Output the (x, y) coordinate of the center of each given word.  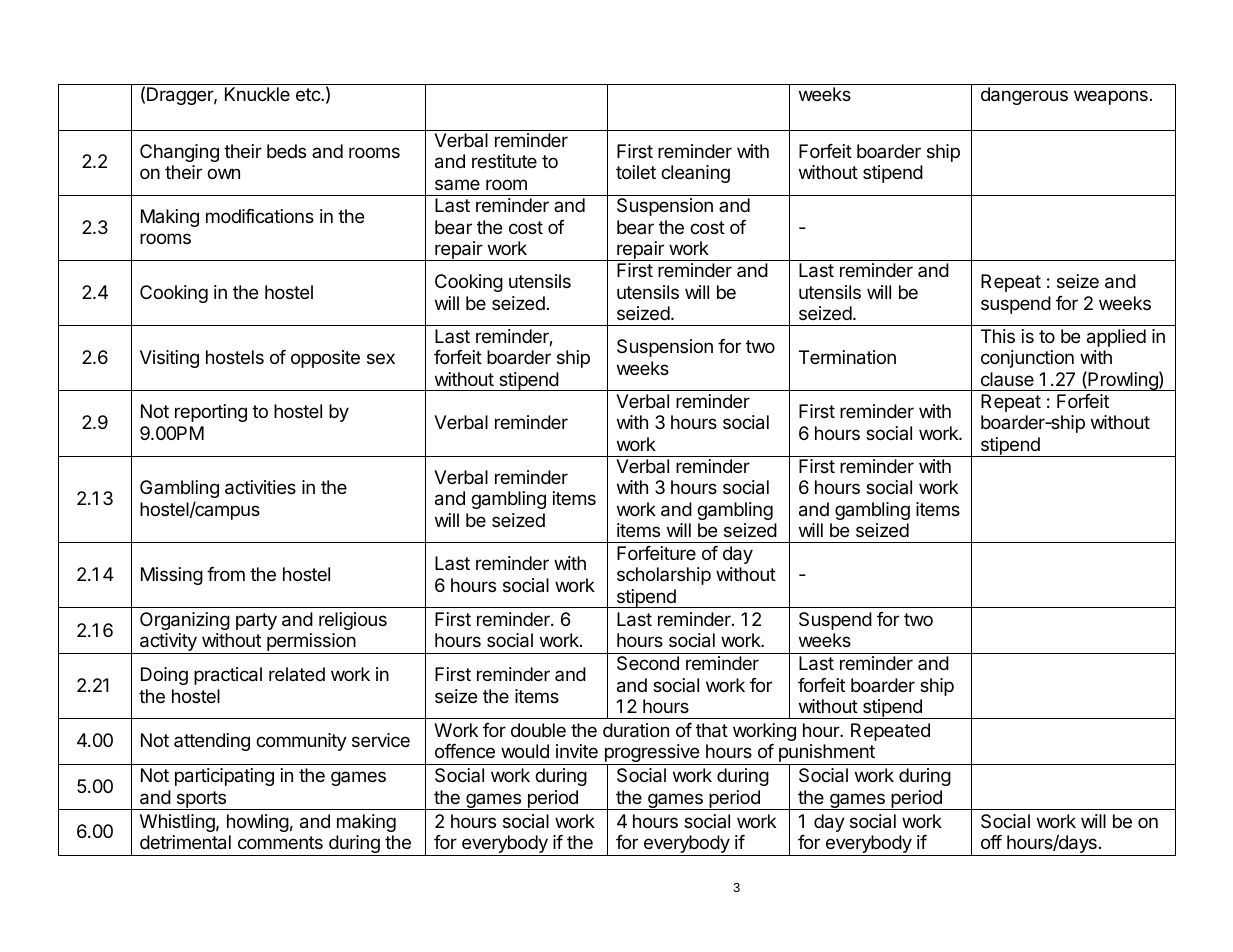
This (998, 336)
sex (381, 358)
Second (648, 663)
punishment (827, 754)
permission (311, 643)
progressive (651, 754)
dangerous (1024, 96)
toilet (636, 172)
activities (260, 487)
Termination (847, 357)
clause (1007, 379)
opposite (325, 359)
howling (258, 823)
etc (309, 94)
